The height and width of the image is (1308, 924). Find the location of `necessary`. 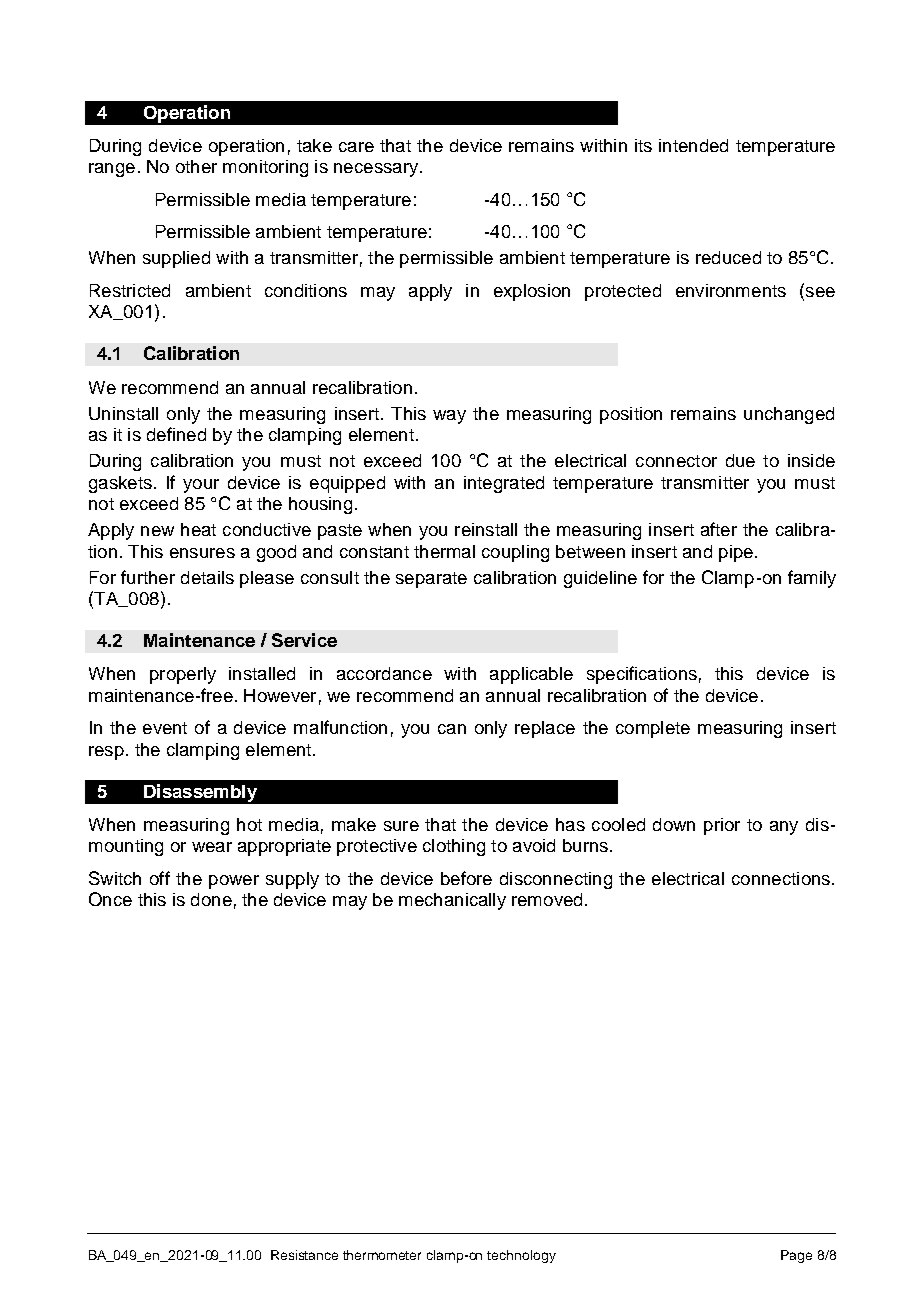

necessary is located at coordinates (376, 170).
